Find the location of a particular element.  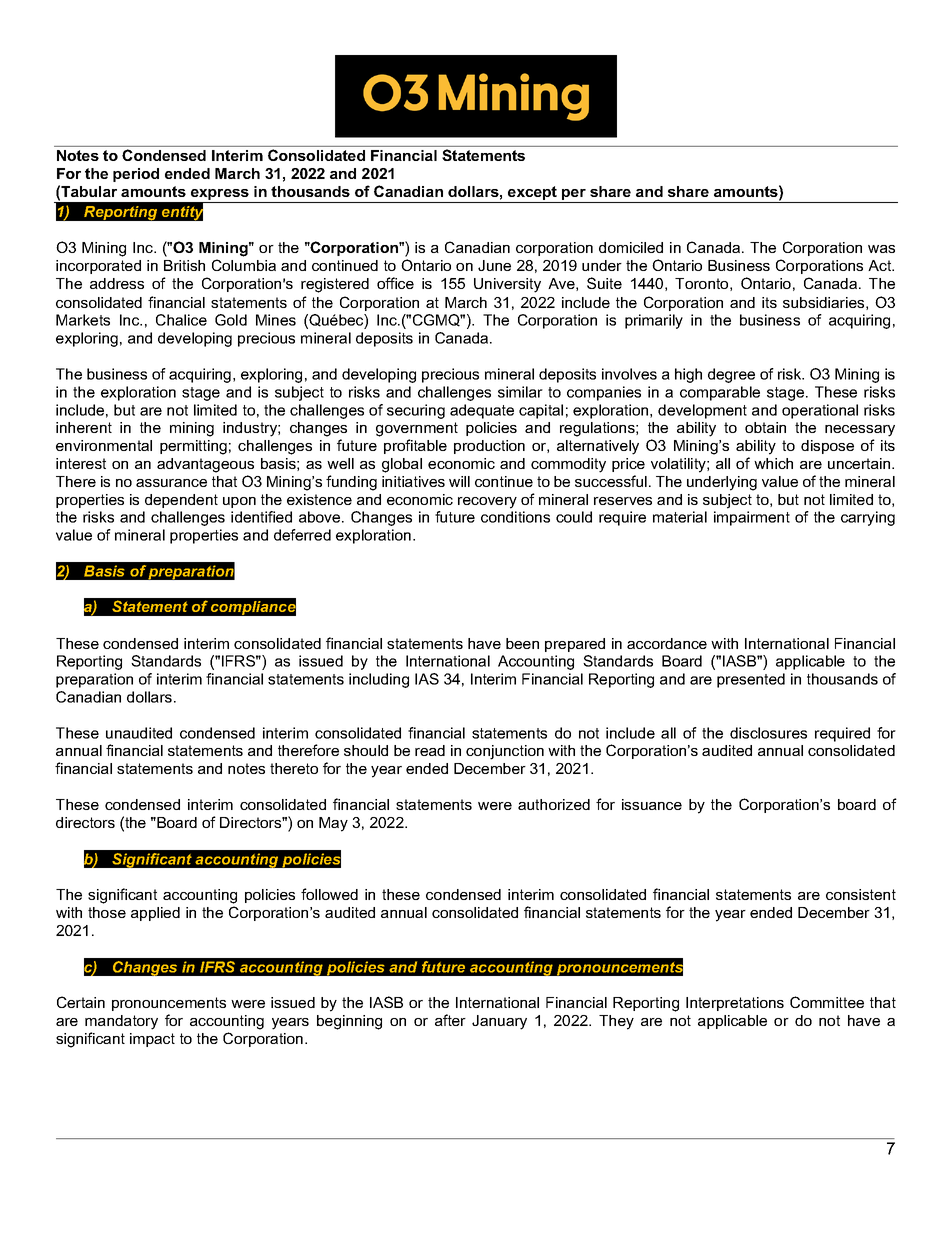

was is located at coordinates (881, 249).
